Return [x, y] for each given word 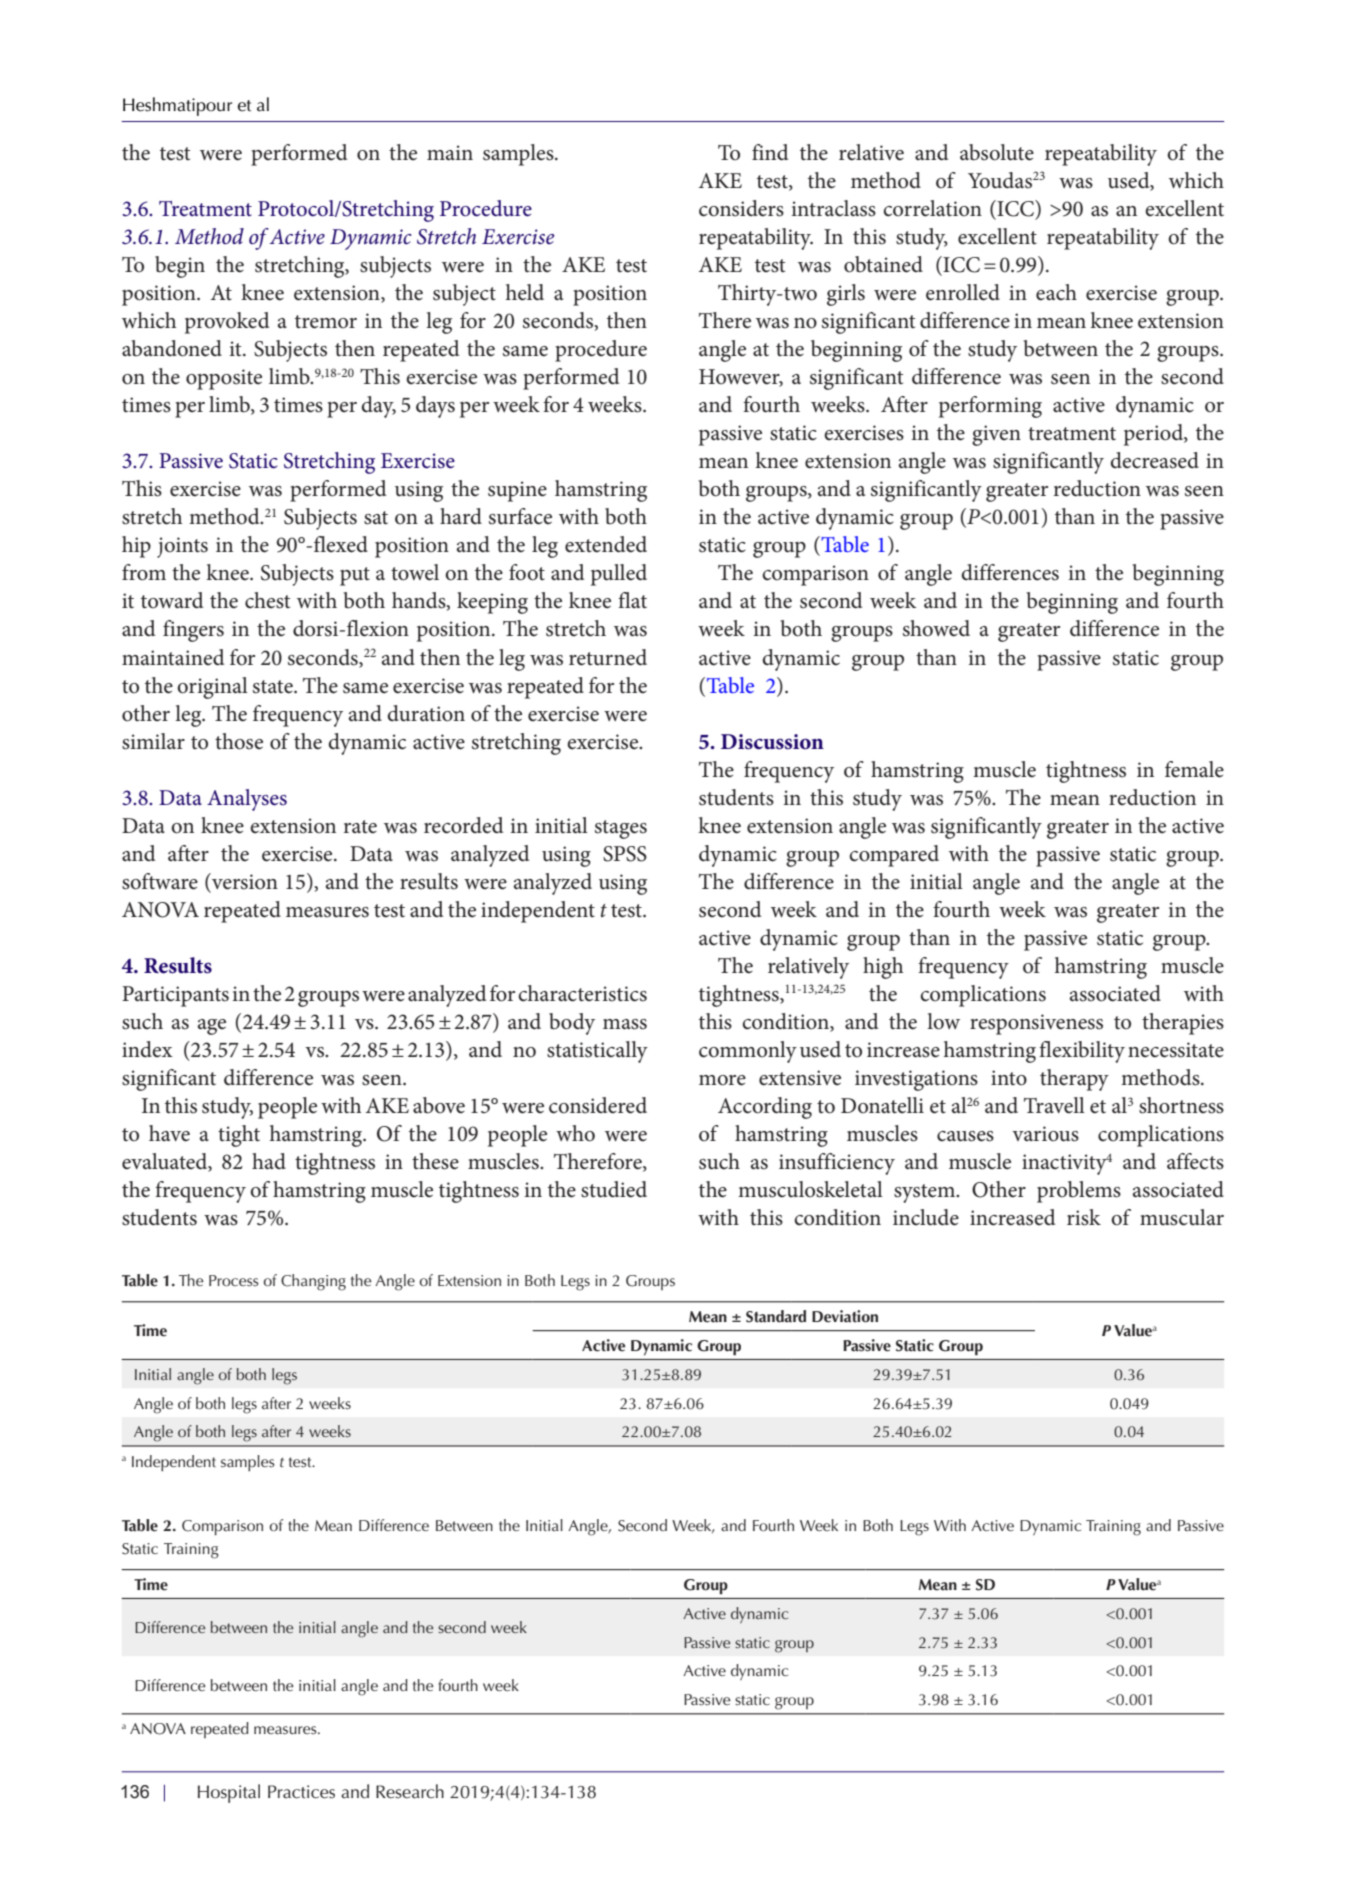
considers [741, 208]
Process [234, 1280]
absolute [997, 152]
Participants [175, 996]
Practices [301, 1792]
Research [410, 1791]
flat [632, 600]
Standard [776, 1316]
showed [936, 628]
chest [267, 600]
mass [625, 1024]
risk [1084, 1217]
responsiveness [1036, 1024]
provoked [227, 323]
